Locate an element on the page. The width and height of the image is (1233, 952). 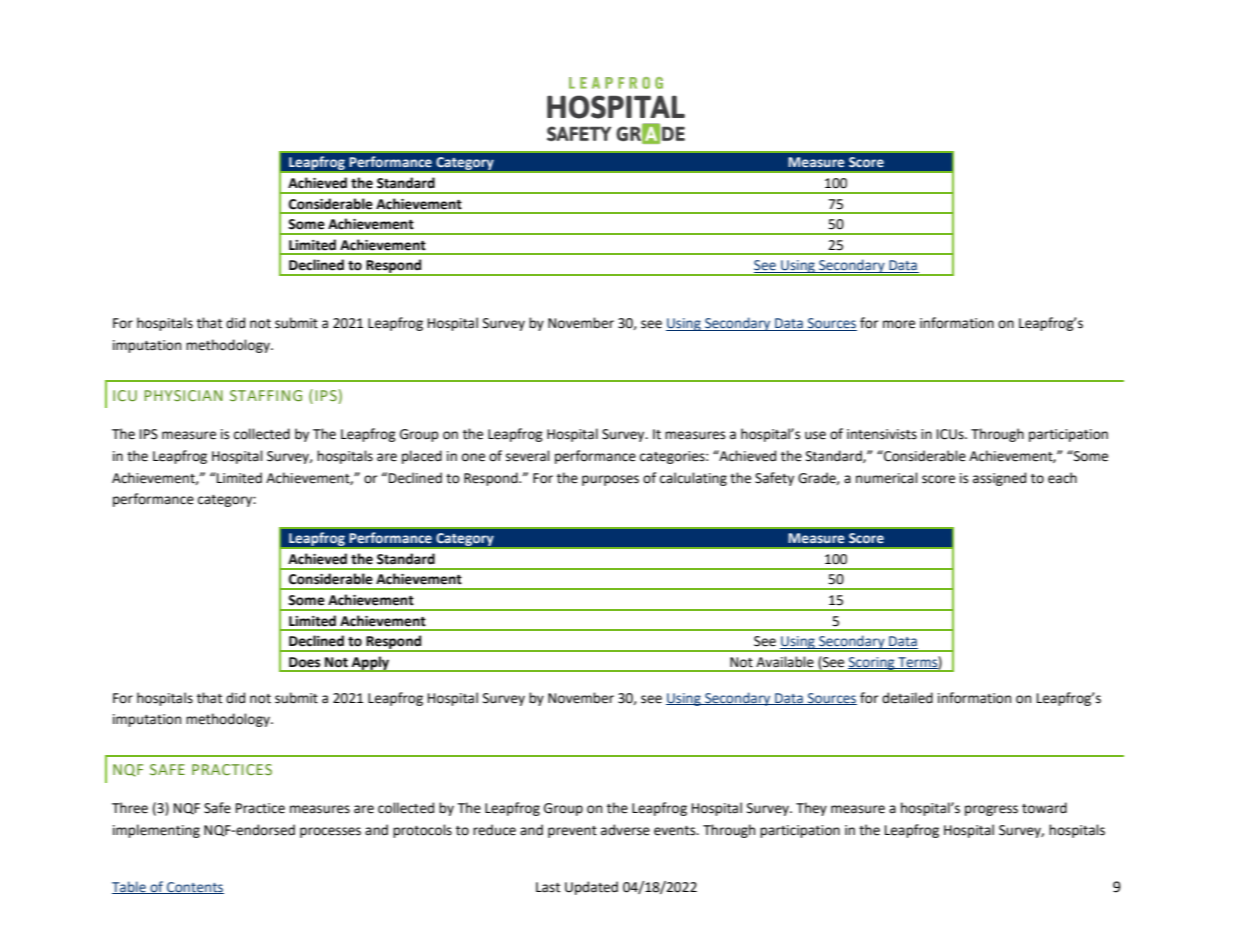
Available is located at coordinates (785, 662).
